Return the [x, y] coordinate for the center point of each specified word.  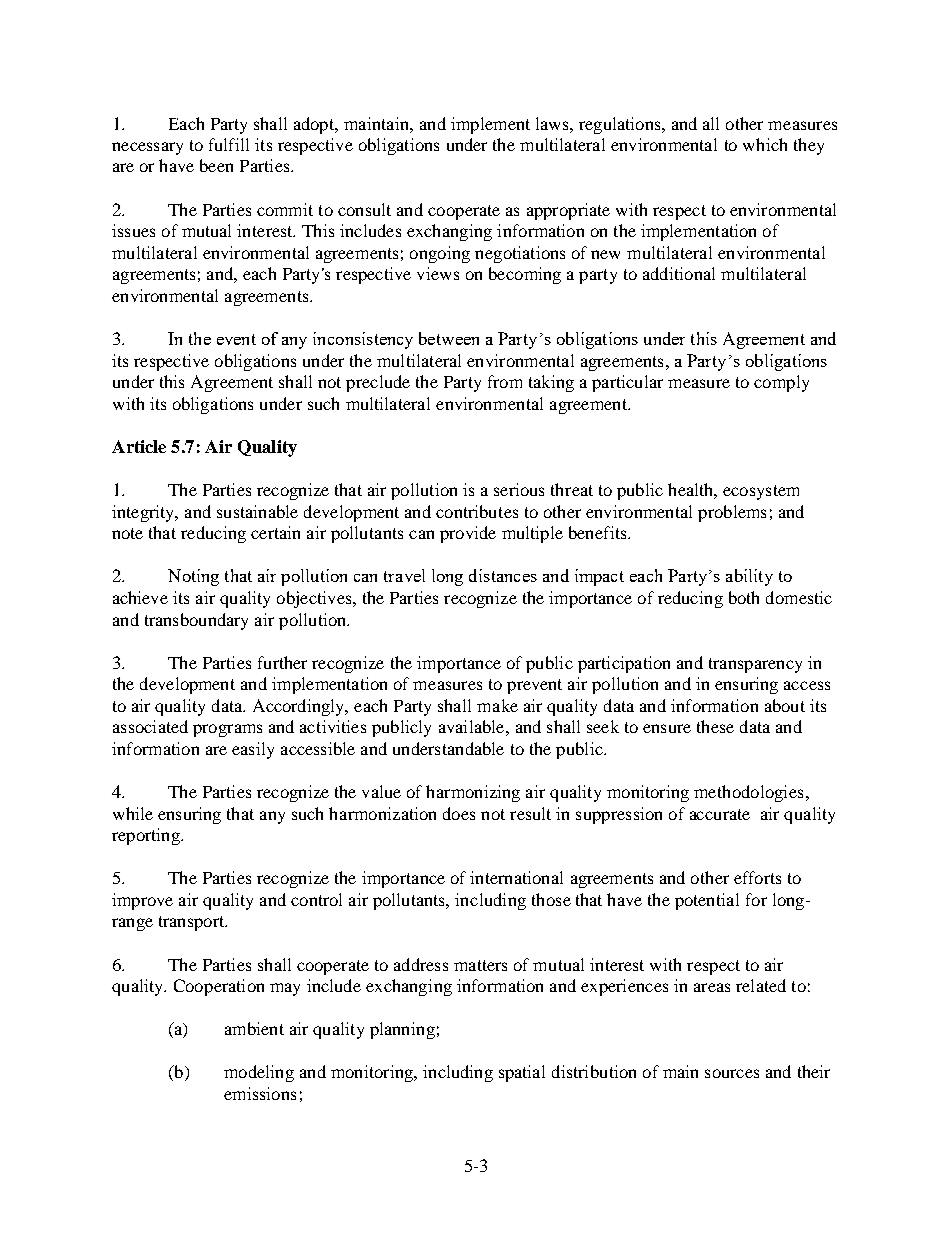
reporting [147, 836]
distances [503, 575]
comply [781, 383]
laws [553, 123]
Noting [193, 577]
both [744, 597]
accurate [720, 814]
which [765, 144]
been [216, 165]
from [505, 381]
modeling [259, 1073]
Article [139, 446]
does [459, 813]
